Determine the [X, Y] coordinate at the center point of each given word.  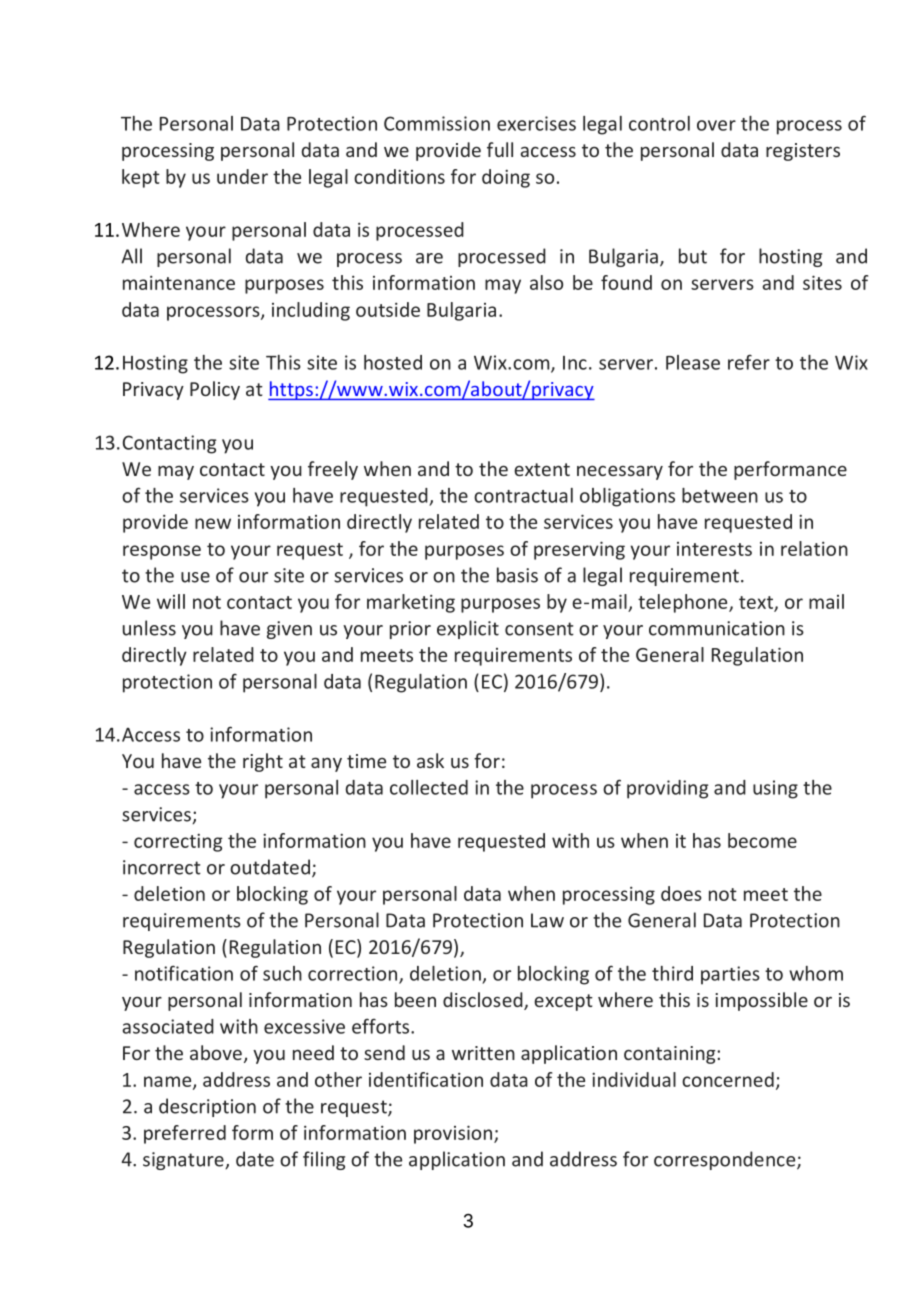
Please [693, 362]
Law [547, 920]
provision [454, 1134]
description [207, 1107]
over [716, 125]
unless [149, 628]
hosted [393, 362]
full [500, 149]
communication [717, 628]
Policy [215, 390]
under [242, 176]
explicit [468, 629]
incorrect [162, 867]
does [681, 893]
